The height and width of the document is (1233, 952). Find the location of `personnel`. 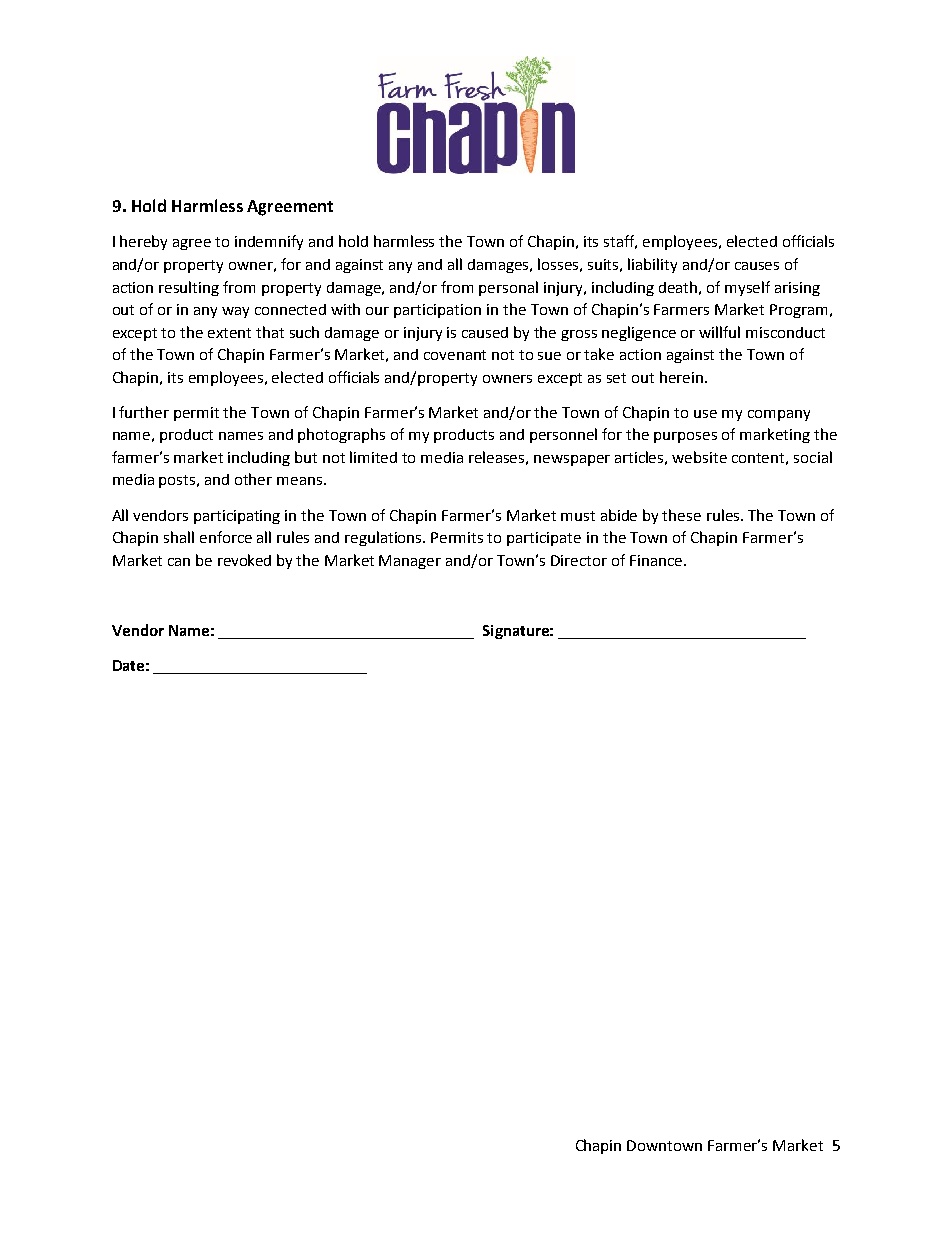

personnel is located at coordinates (563, 435).
